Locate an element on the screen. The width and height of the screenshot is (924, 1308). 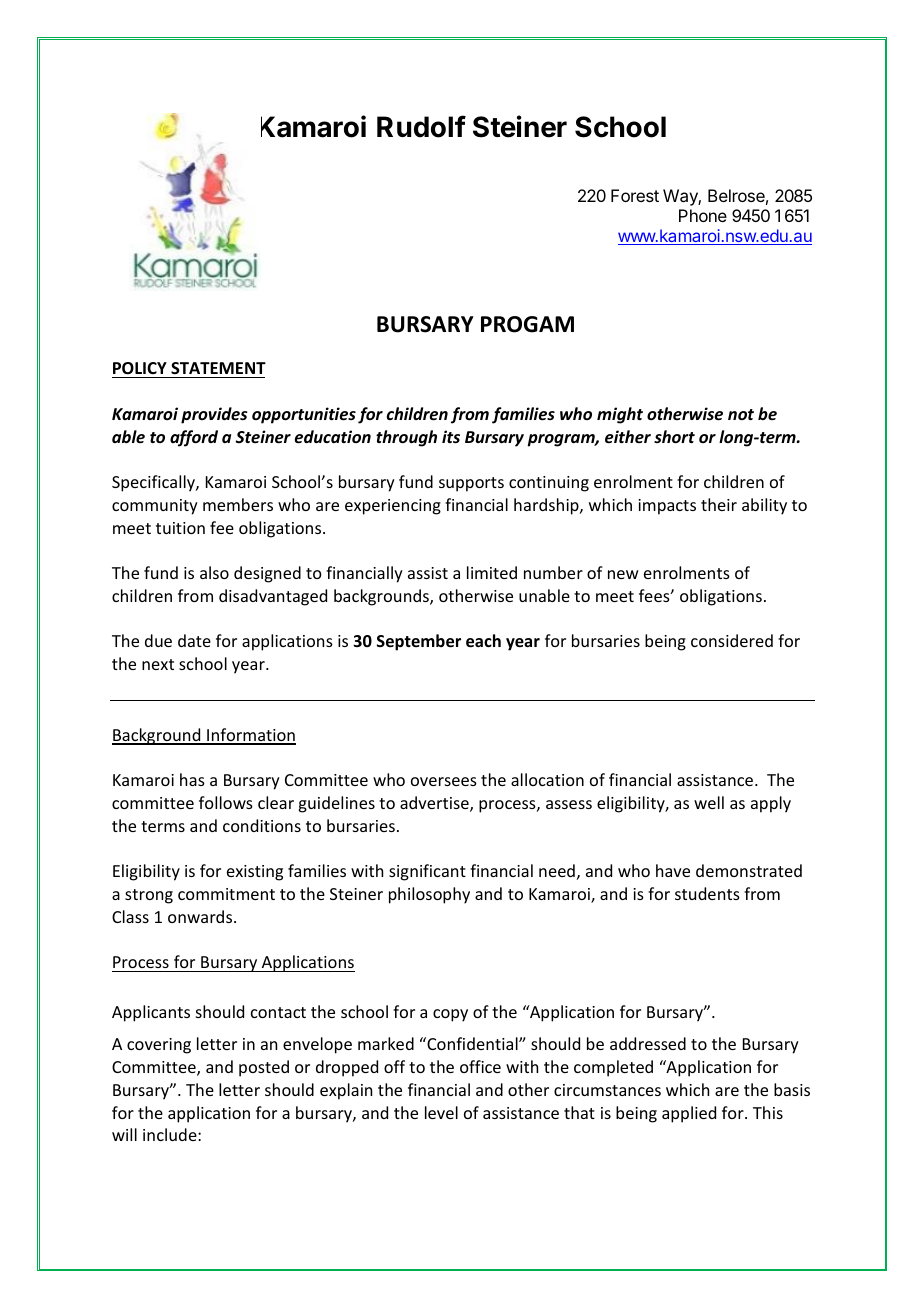
Phone is located at coordinates (703, 215).
